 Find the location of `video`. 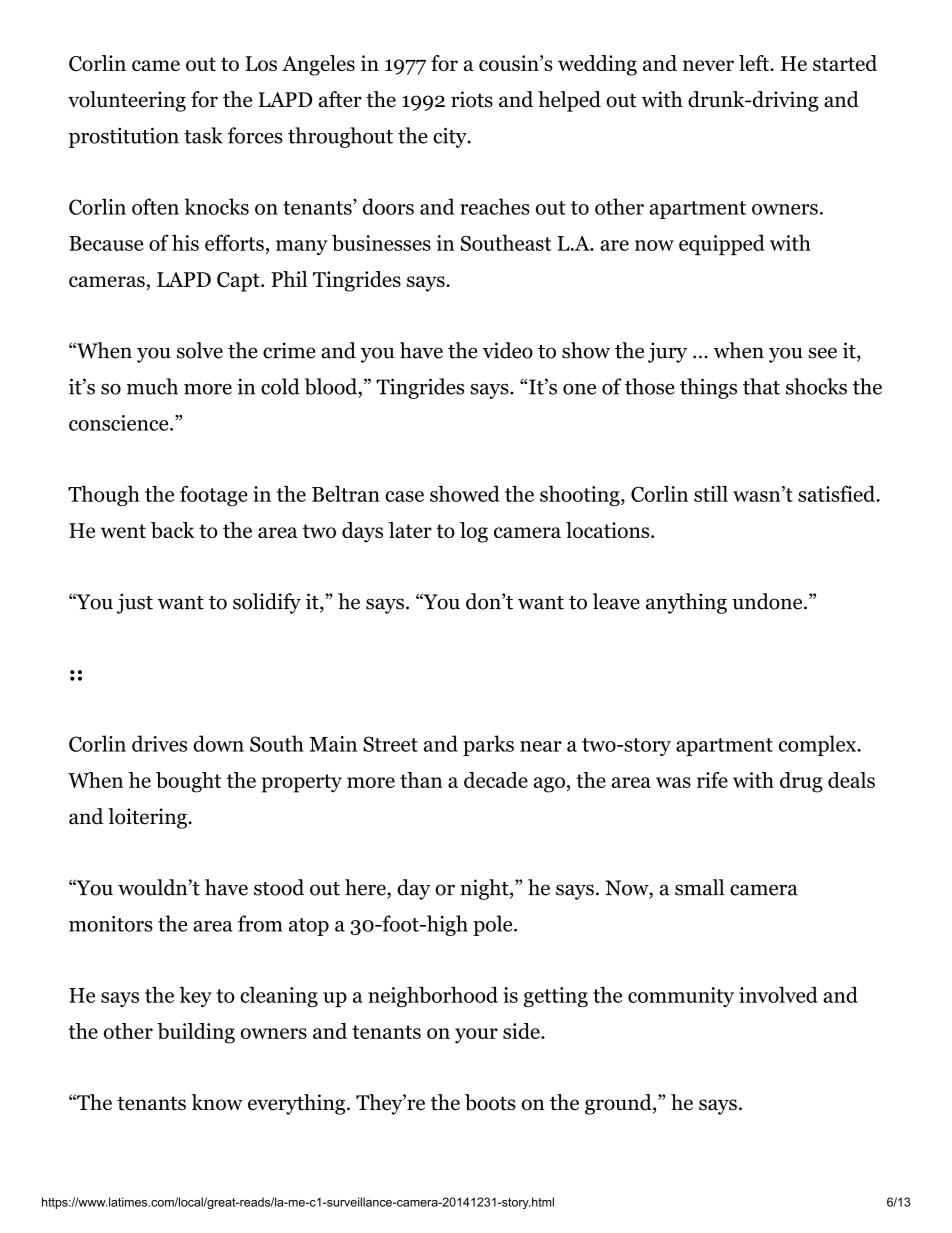

video is located at coordinates (508, 350).
